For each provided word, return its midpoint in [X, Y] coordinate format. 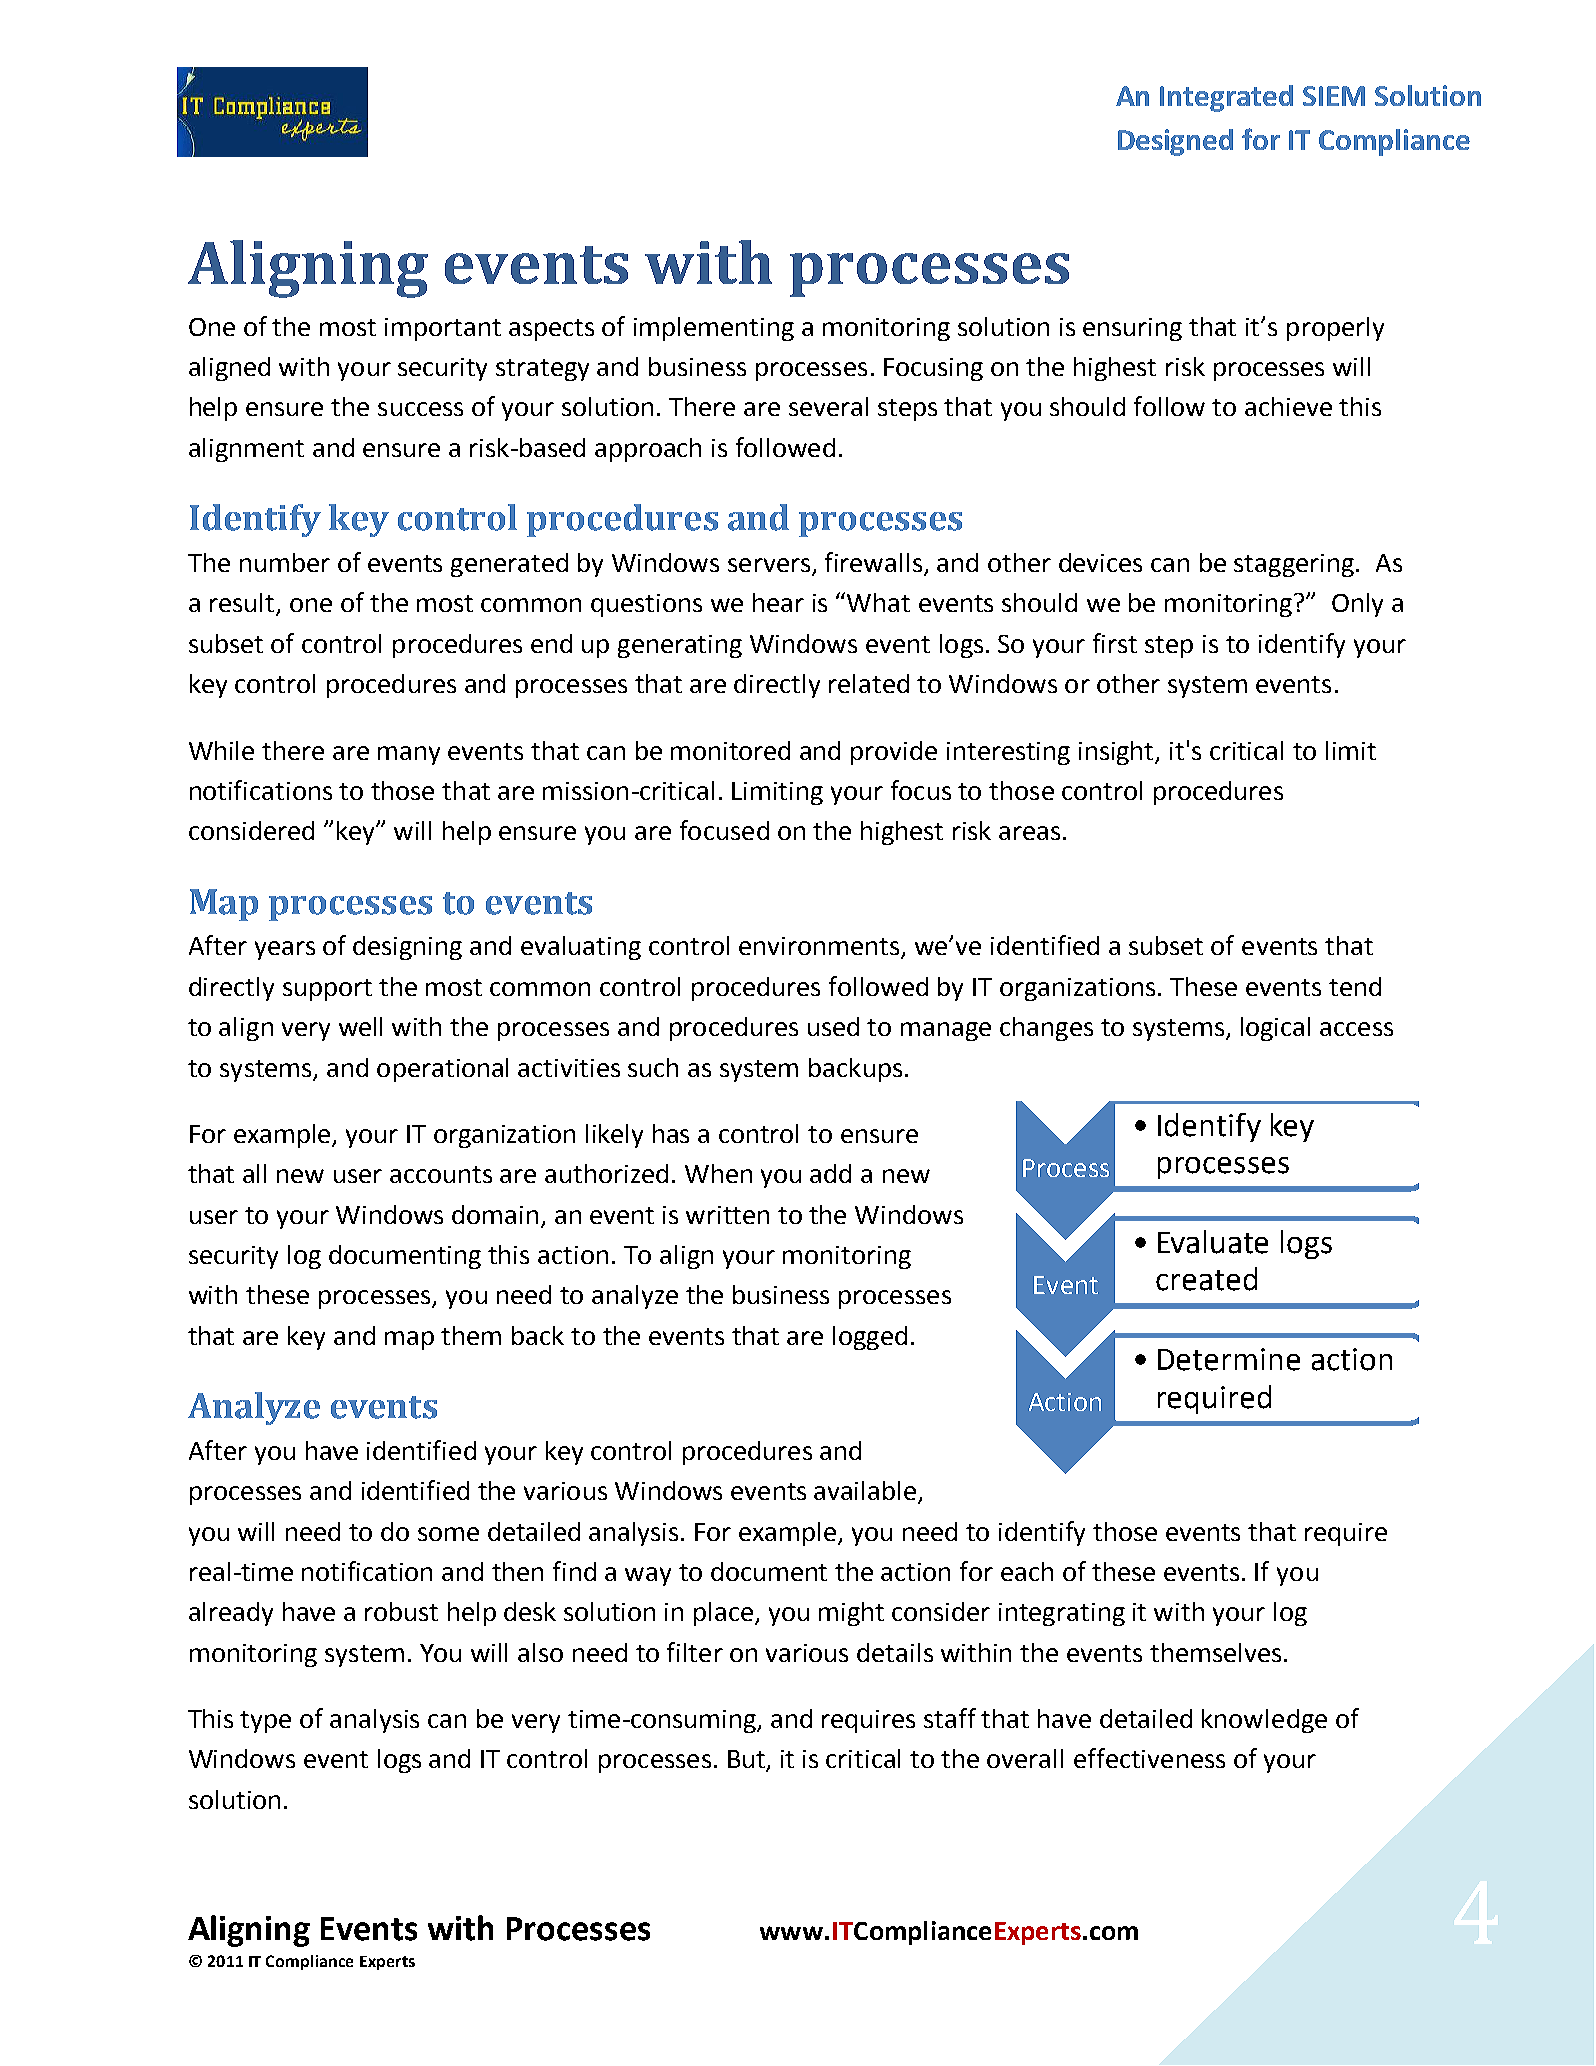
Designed [1175, 142]
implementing [714, 329]
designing [407, 948]
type [265, 1722]
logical [1275, 1029]
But [748, 1760]
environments [820, 947]
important [443, 329]
